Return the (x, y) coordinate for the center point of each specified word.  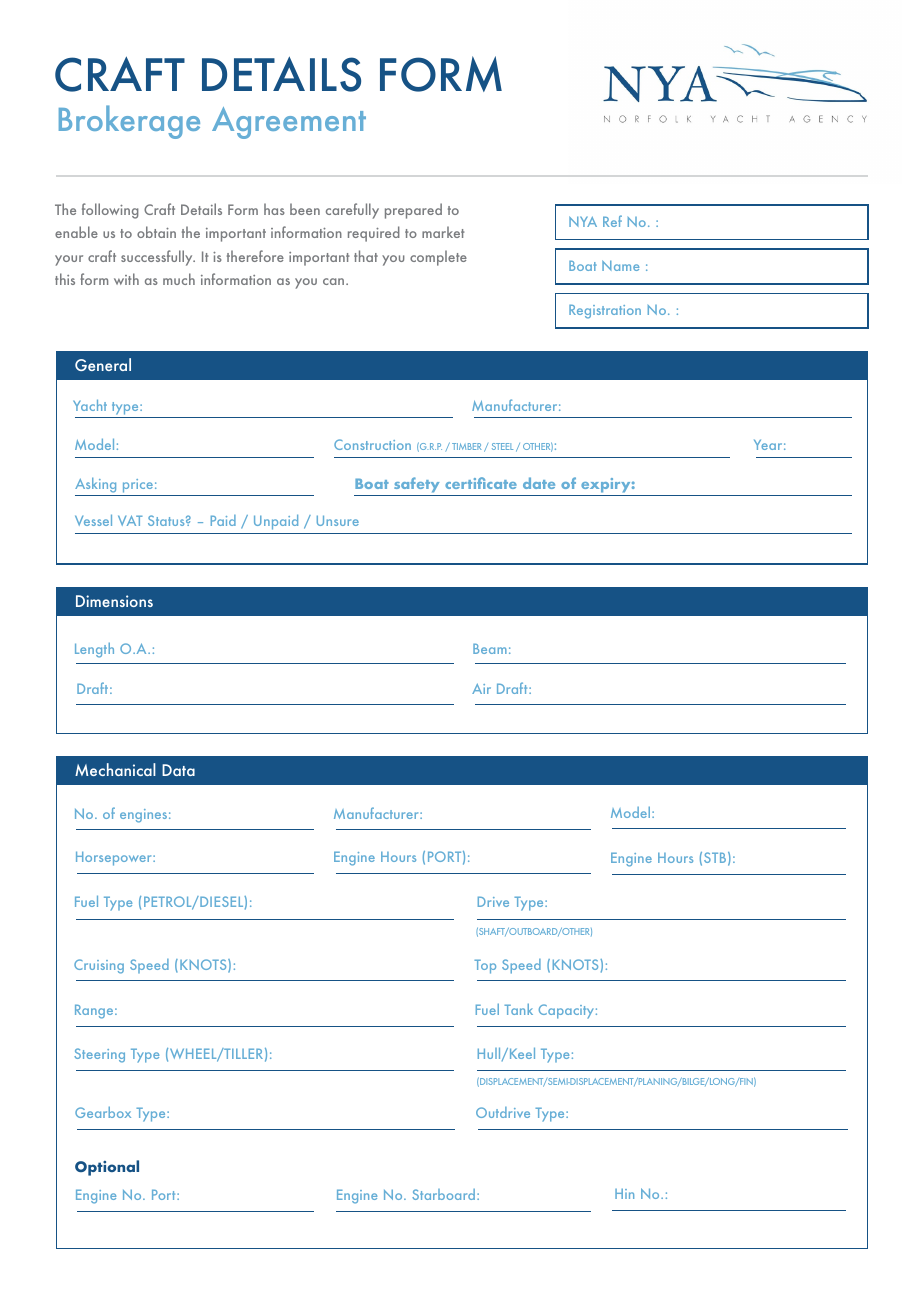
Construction (372, 444)
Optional (107, 1168)
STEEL (502, 446)
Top (485, 966)
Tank (518, 1009)
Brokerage (129, 122)
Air (481, 688)
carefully (352, 211)
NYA (583, 221)
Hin (624, 1193)
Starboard (445, 1194)
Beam (490, 648)
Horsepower (115, 858)
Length (94, 650)
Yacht (90, 405)
